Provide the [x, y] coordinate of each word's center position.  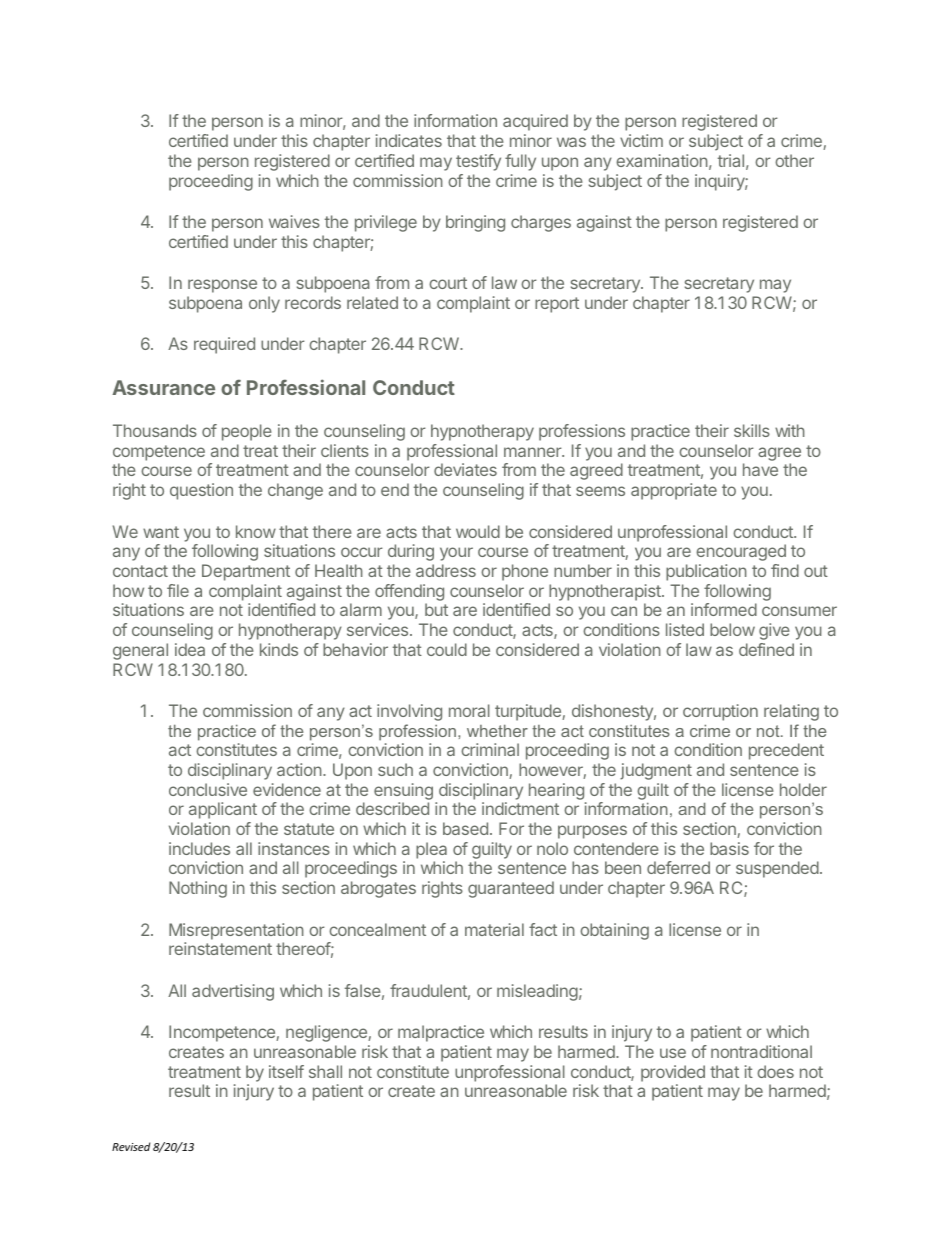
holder [803, 789]
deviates [465, 469]
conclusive [208, 789]
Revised [131, 1146]
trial [731, 160]
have [760, 469]
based [465, 828]
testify [478, 162]
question [201, 491]
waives [294, 221]
